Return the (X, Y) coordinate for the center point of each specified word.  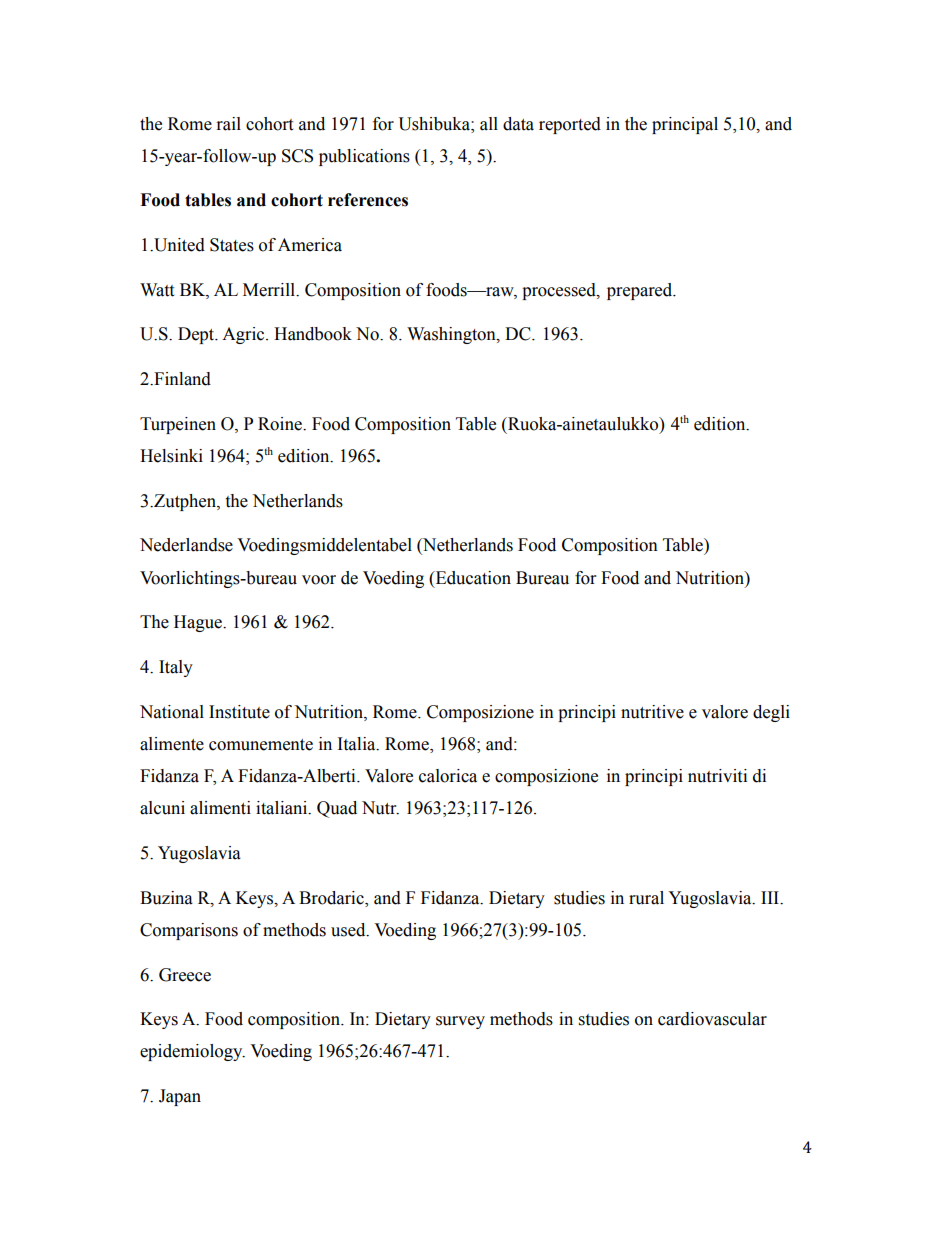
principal (685, 125)
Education (472, 578)
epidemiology (192, 1052)
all (489, 124)
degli (771, 713)
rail (229, 124)
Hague (199, 623)
